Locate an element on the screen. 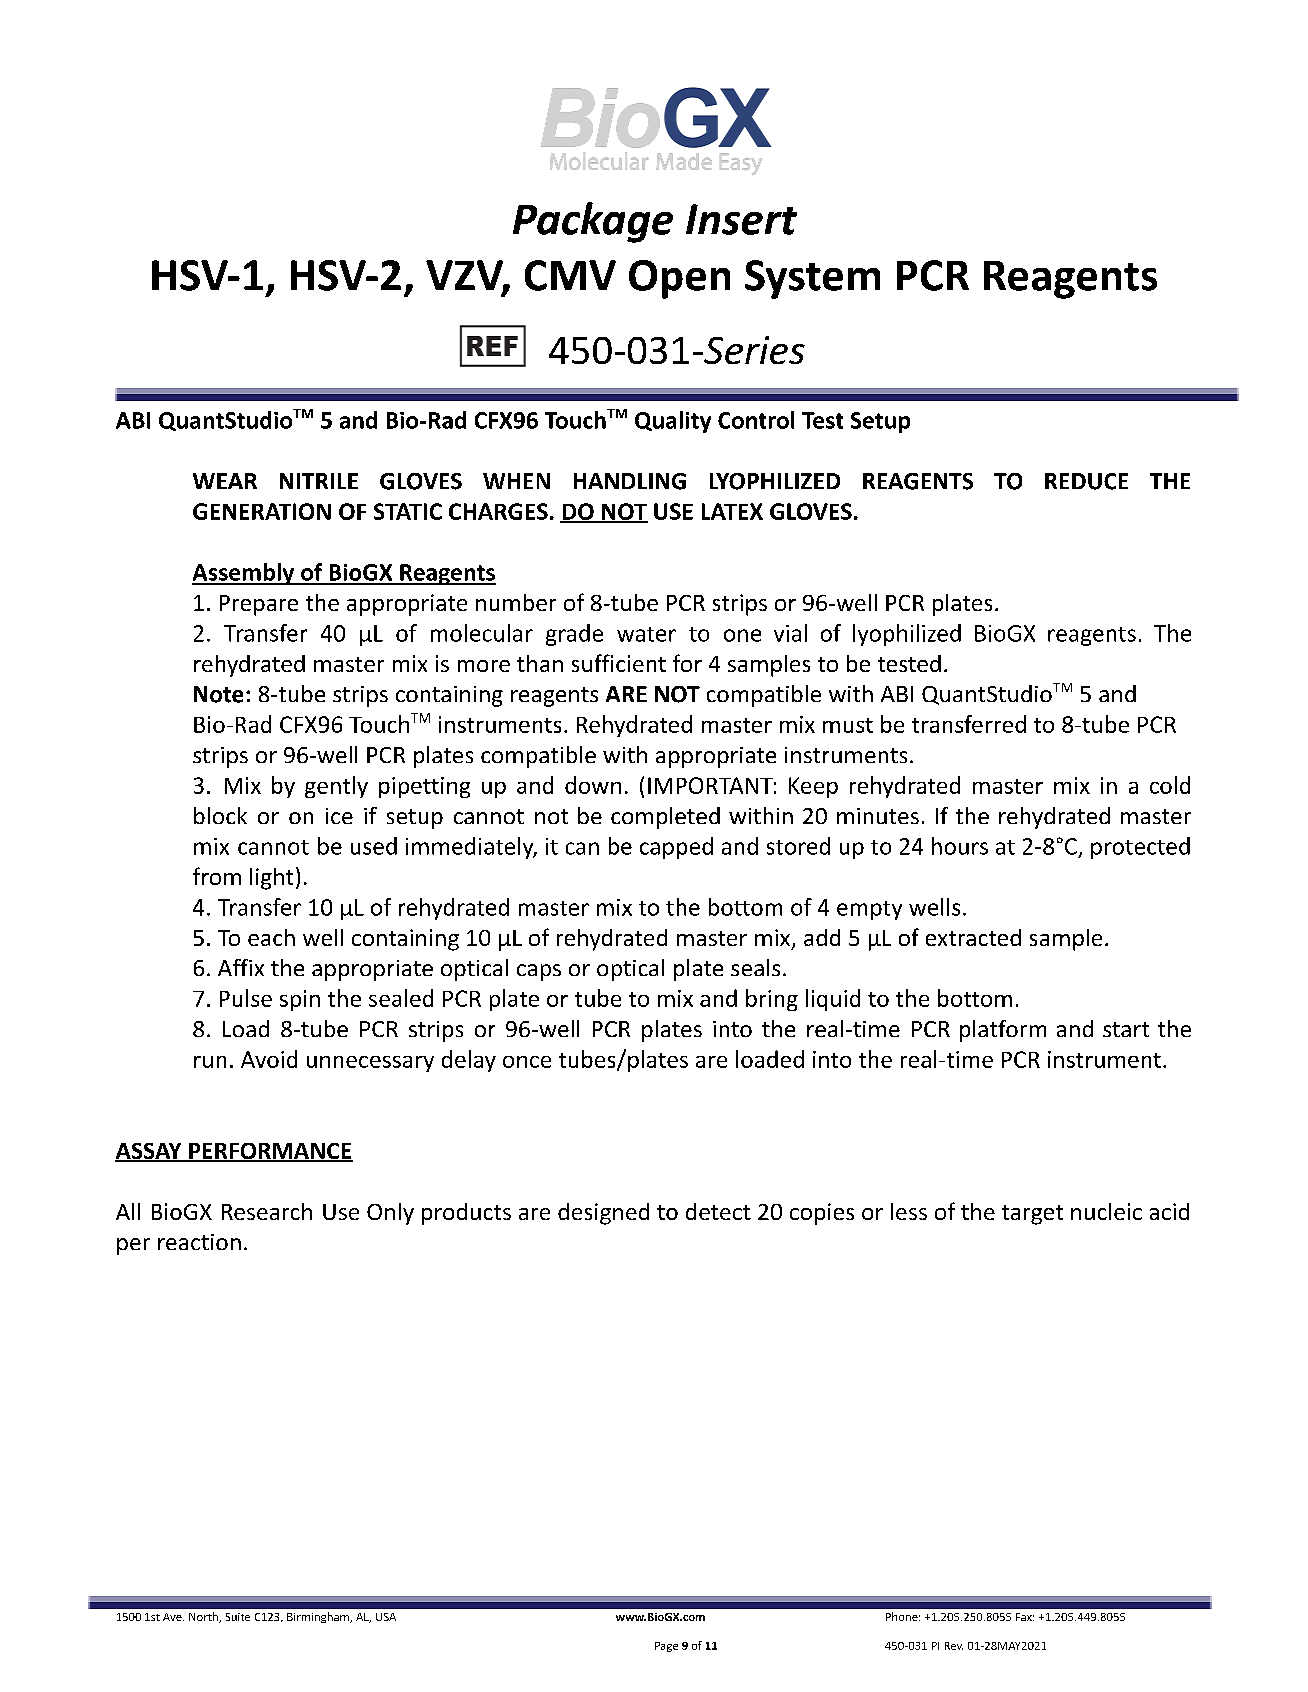 The height and width of the screenshot is (1692, 1308). designed is located at coordinates (603, 1214).
